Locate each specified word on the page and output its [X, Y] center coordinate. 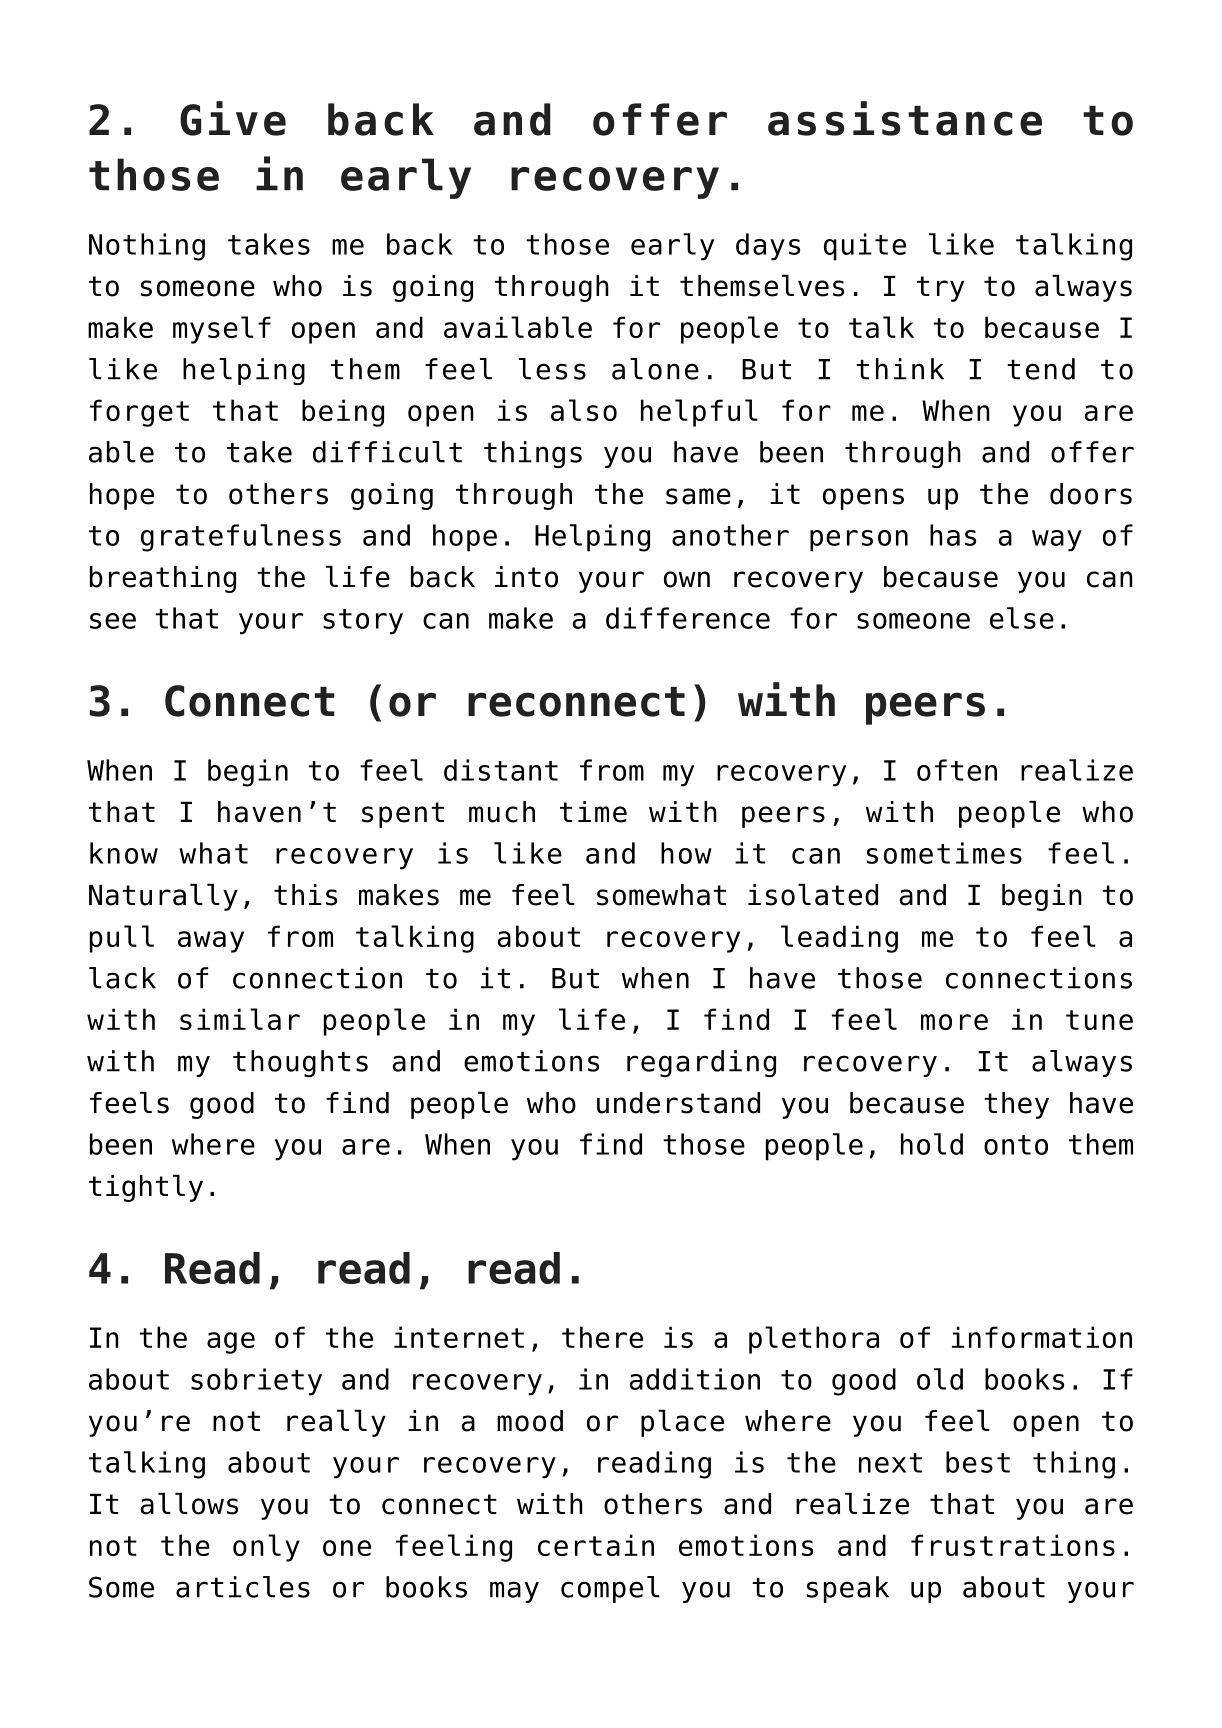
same [698, 496]
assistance [905, 118]
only [266, 1548]
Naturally [163, 897]
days [768, 247]
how [686, 853]
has [953, 535]
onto [1016, 1145]
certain [596, 1545]
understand [678, 1103]
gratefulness [241, 538]
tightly [146, 1188]
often [957, 770]
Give [233, 118]
